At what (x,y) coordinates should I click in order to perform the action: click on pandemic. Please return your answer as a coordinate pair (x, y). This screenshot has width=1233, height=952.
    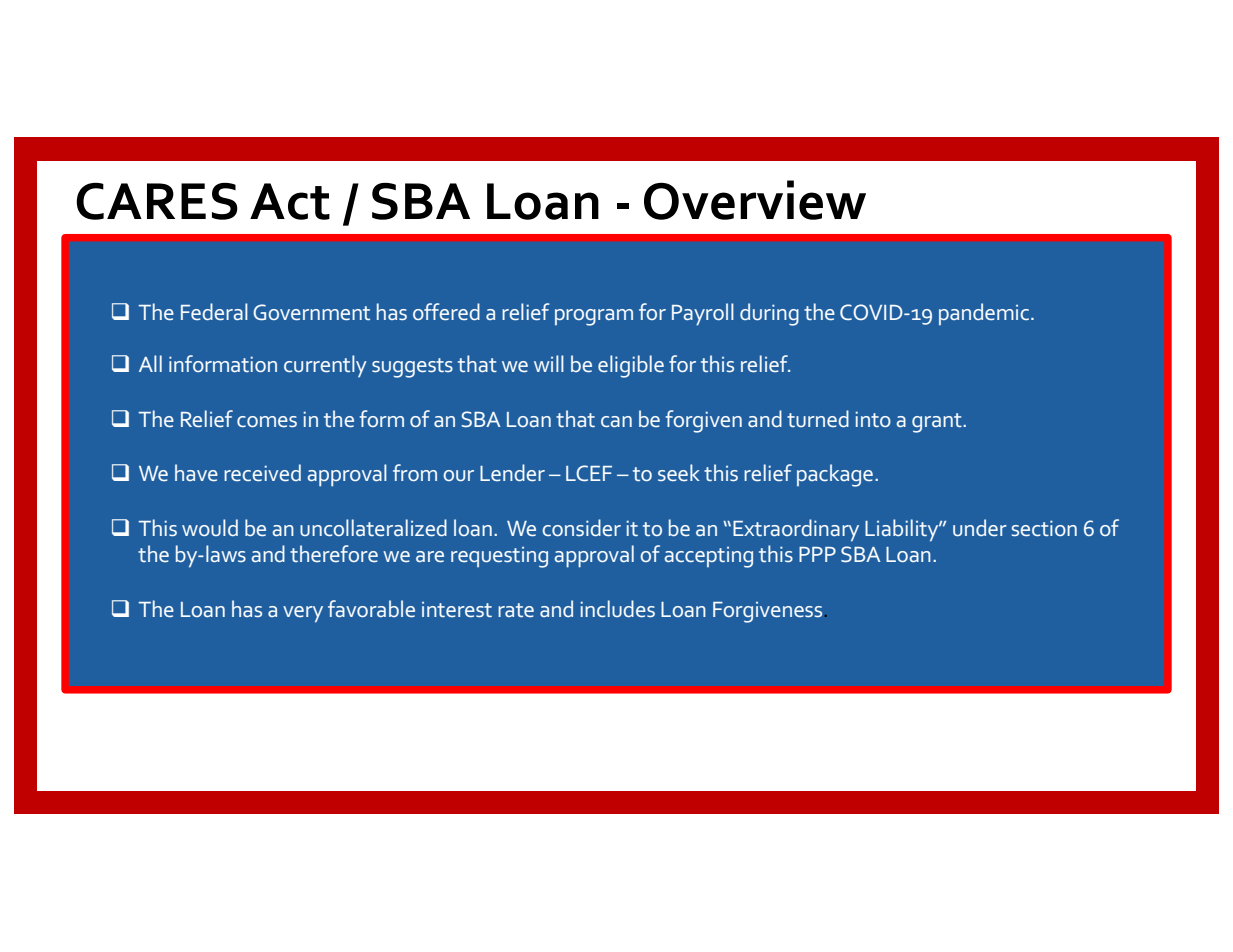
    Looking at the image, I should click on (984, 314).
